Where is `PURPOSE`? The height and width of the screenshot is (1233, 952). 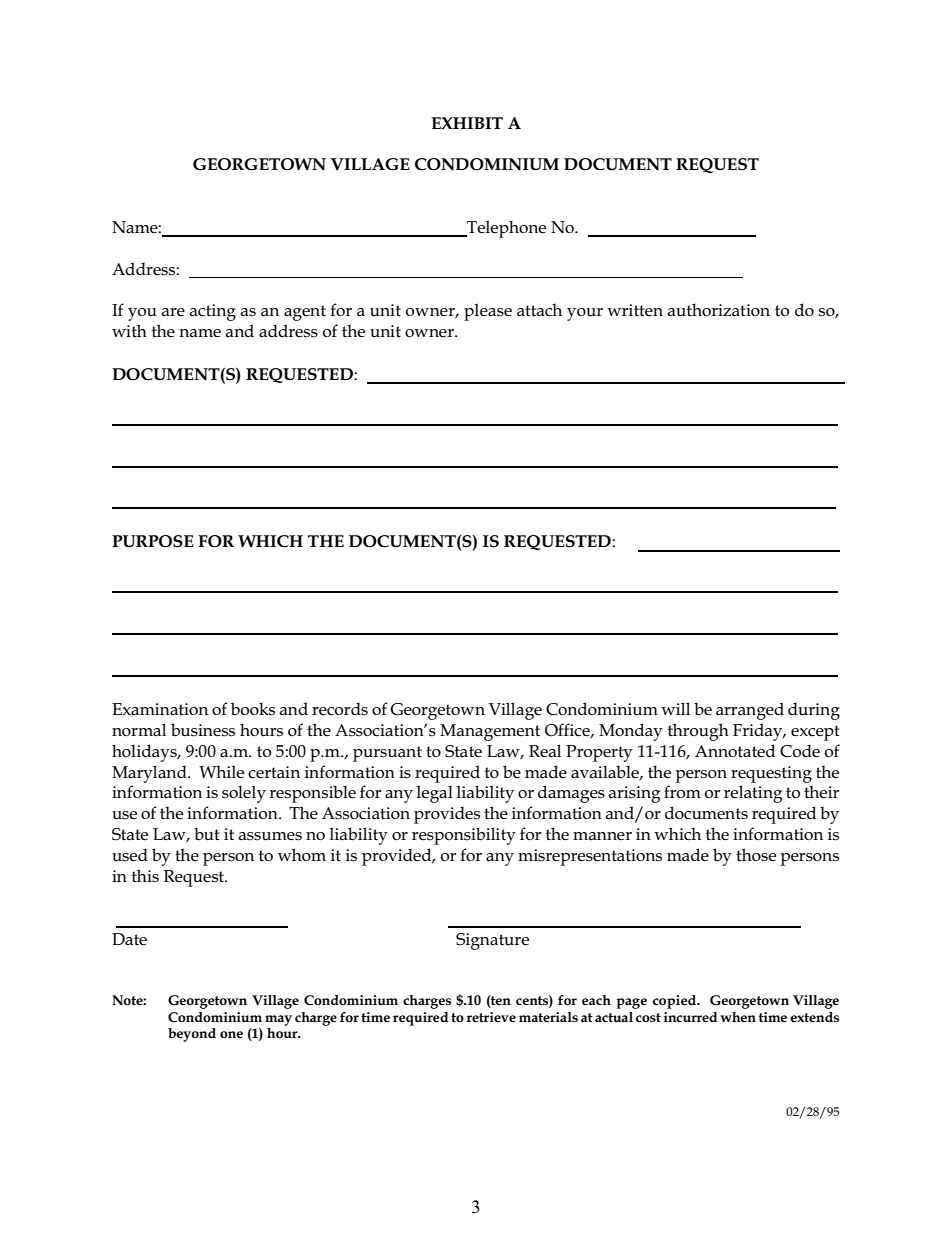 PURPOSE is located at coordinates (153, 541).
